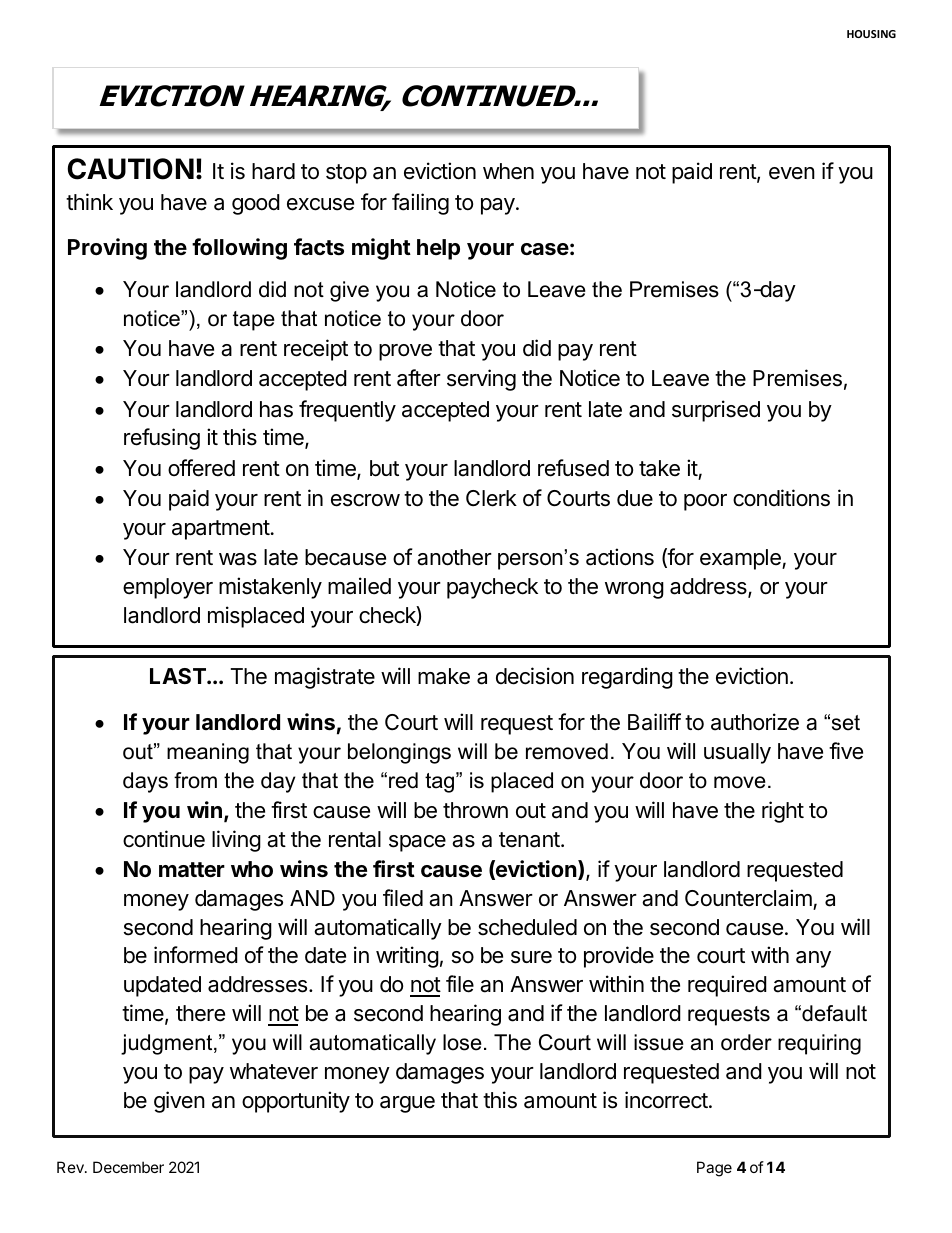 The image size is (952, 1233). I want to click on CAUTION, so click(130, 169).
